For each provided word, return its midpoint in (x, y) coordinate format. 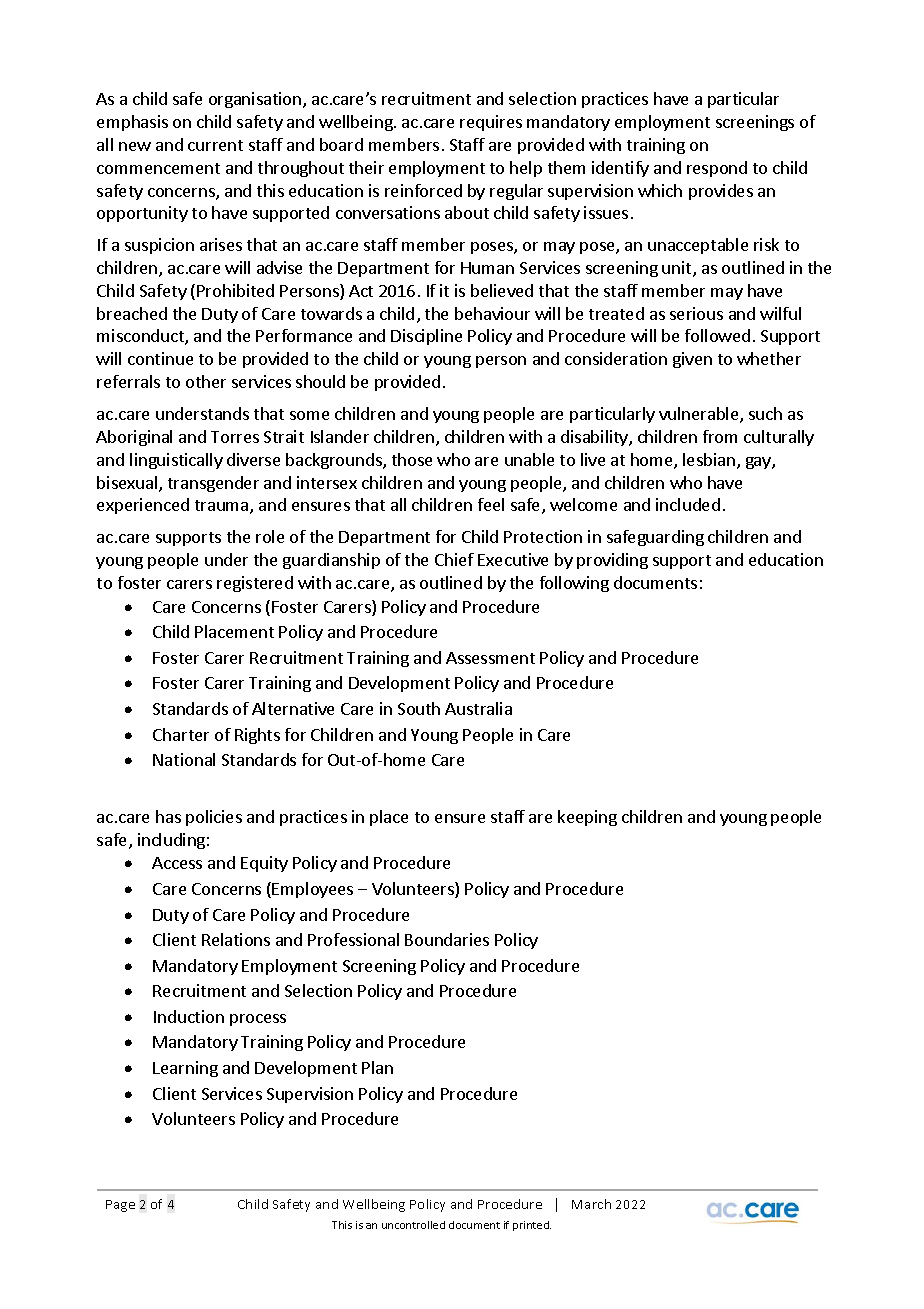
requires (491, 123)
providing (612, 561)
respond (717, 169)
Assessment (490, 658)
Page (120, 1206)
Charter (181, 734)
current (215, 145)
